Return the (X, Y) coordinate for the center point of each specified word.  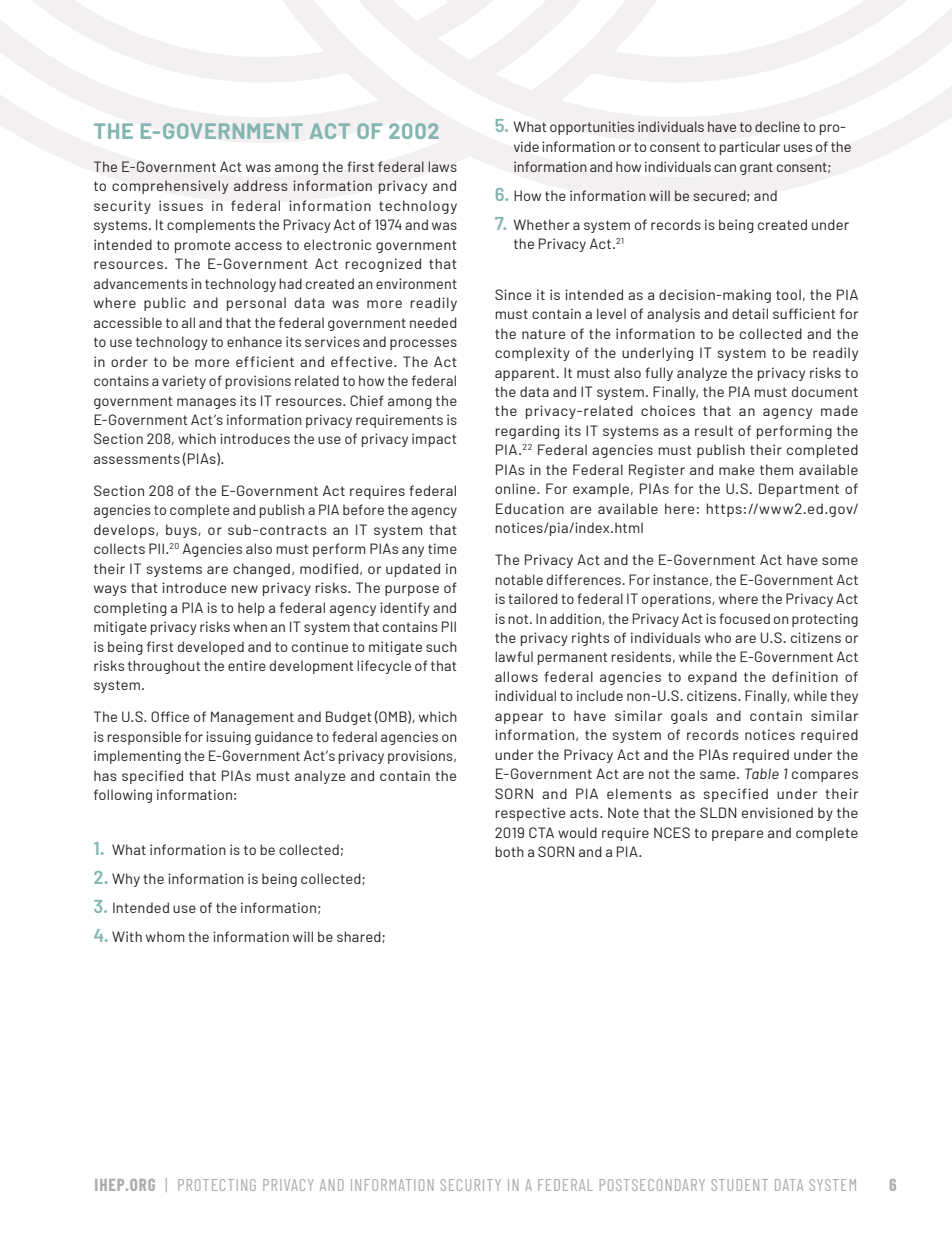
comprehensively (170, 187)
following (123, 796)
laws (442, 166)
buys (182, 531)
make (736, 469)
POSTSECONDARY (652, 1185)
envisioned (777, 812)
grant (756, 168)
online (516, 488)
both (509, 851)
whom (165, 936)
